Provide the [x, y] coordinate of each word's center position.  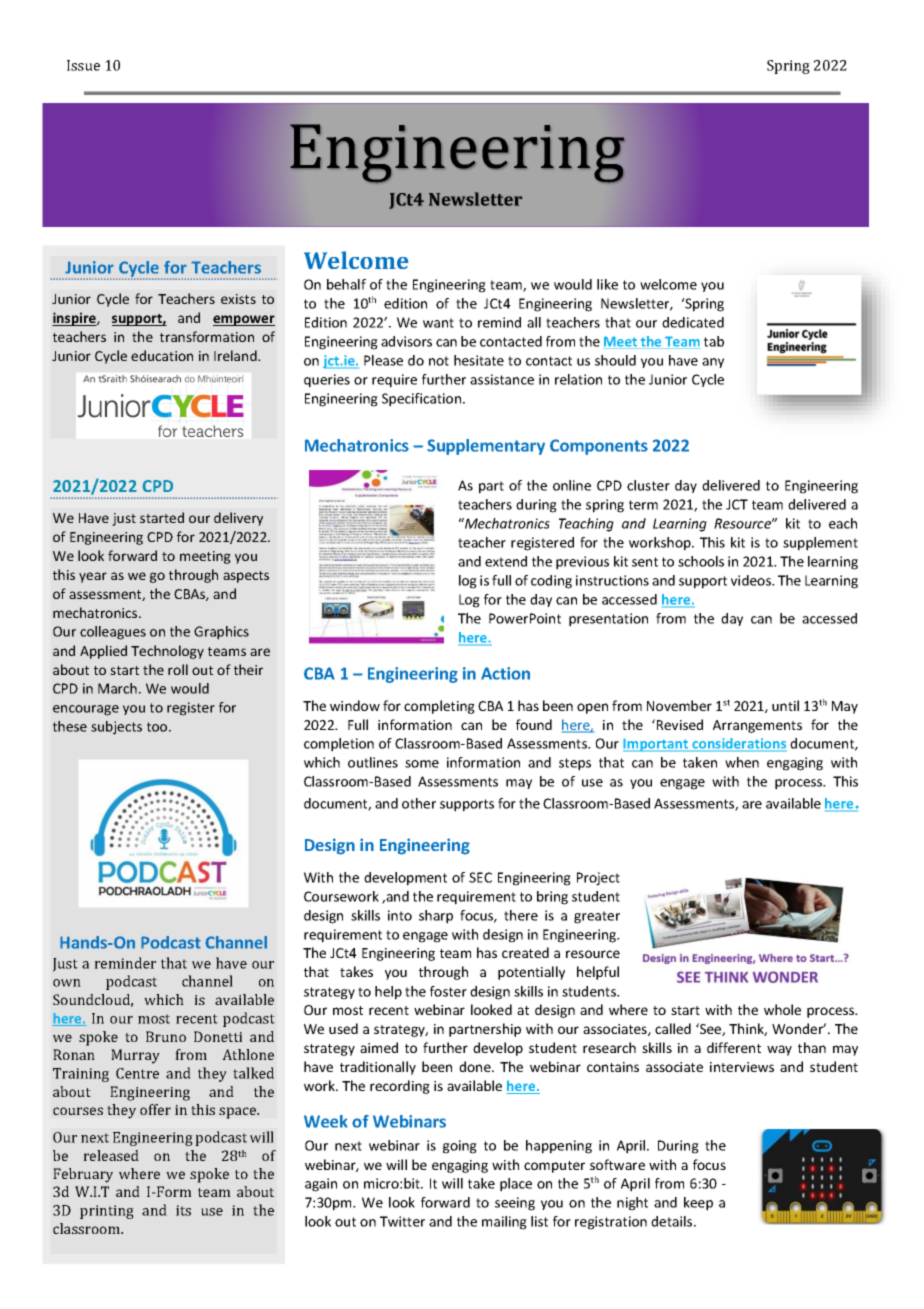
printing [107, 1212]
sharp [436, 917]
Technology [167, 652]
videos [752, 580]
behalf [346, 284]
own [67, 983]
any [713, 363]
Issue [83, 65]
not [439, 361]
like [607, 284]
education [162, 355]
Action [505, 673]
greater [597, 917]
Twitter [402, 1221]
